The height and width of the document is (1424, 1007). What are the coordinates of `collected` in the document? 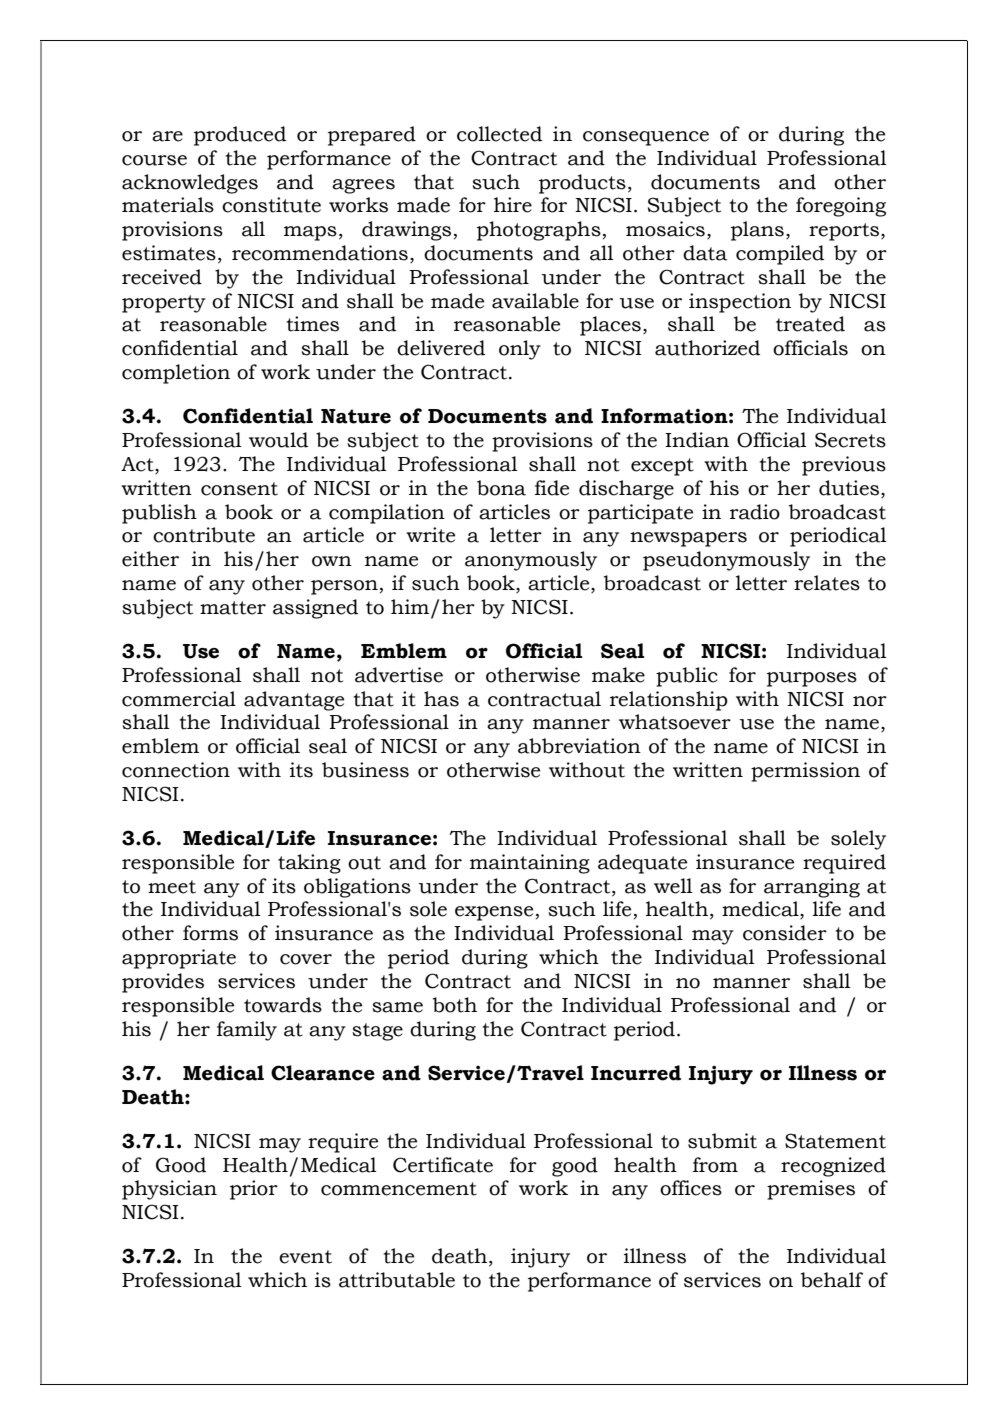 It's located at (499, 134).
